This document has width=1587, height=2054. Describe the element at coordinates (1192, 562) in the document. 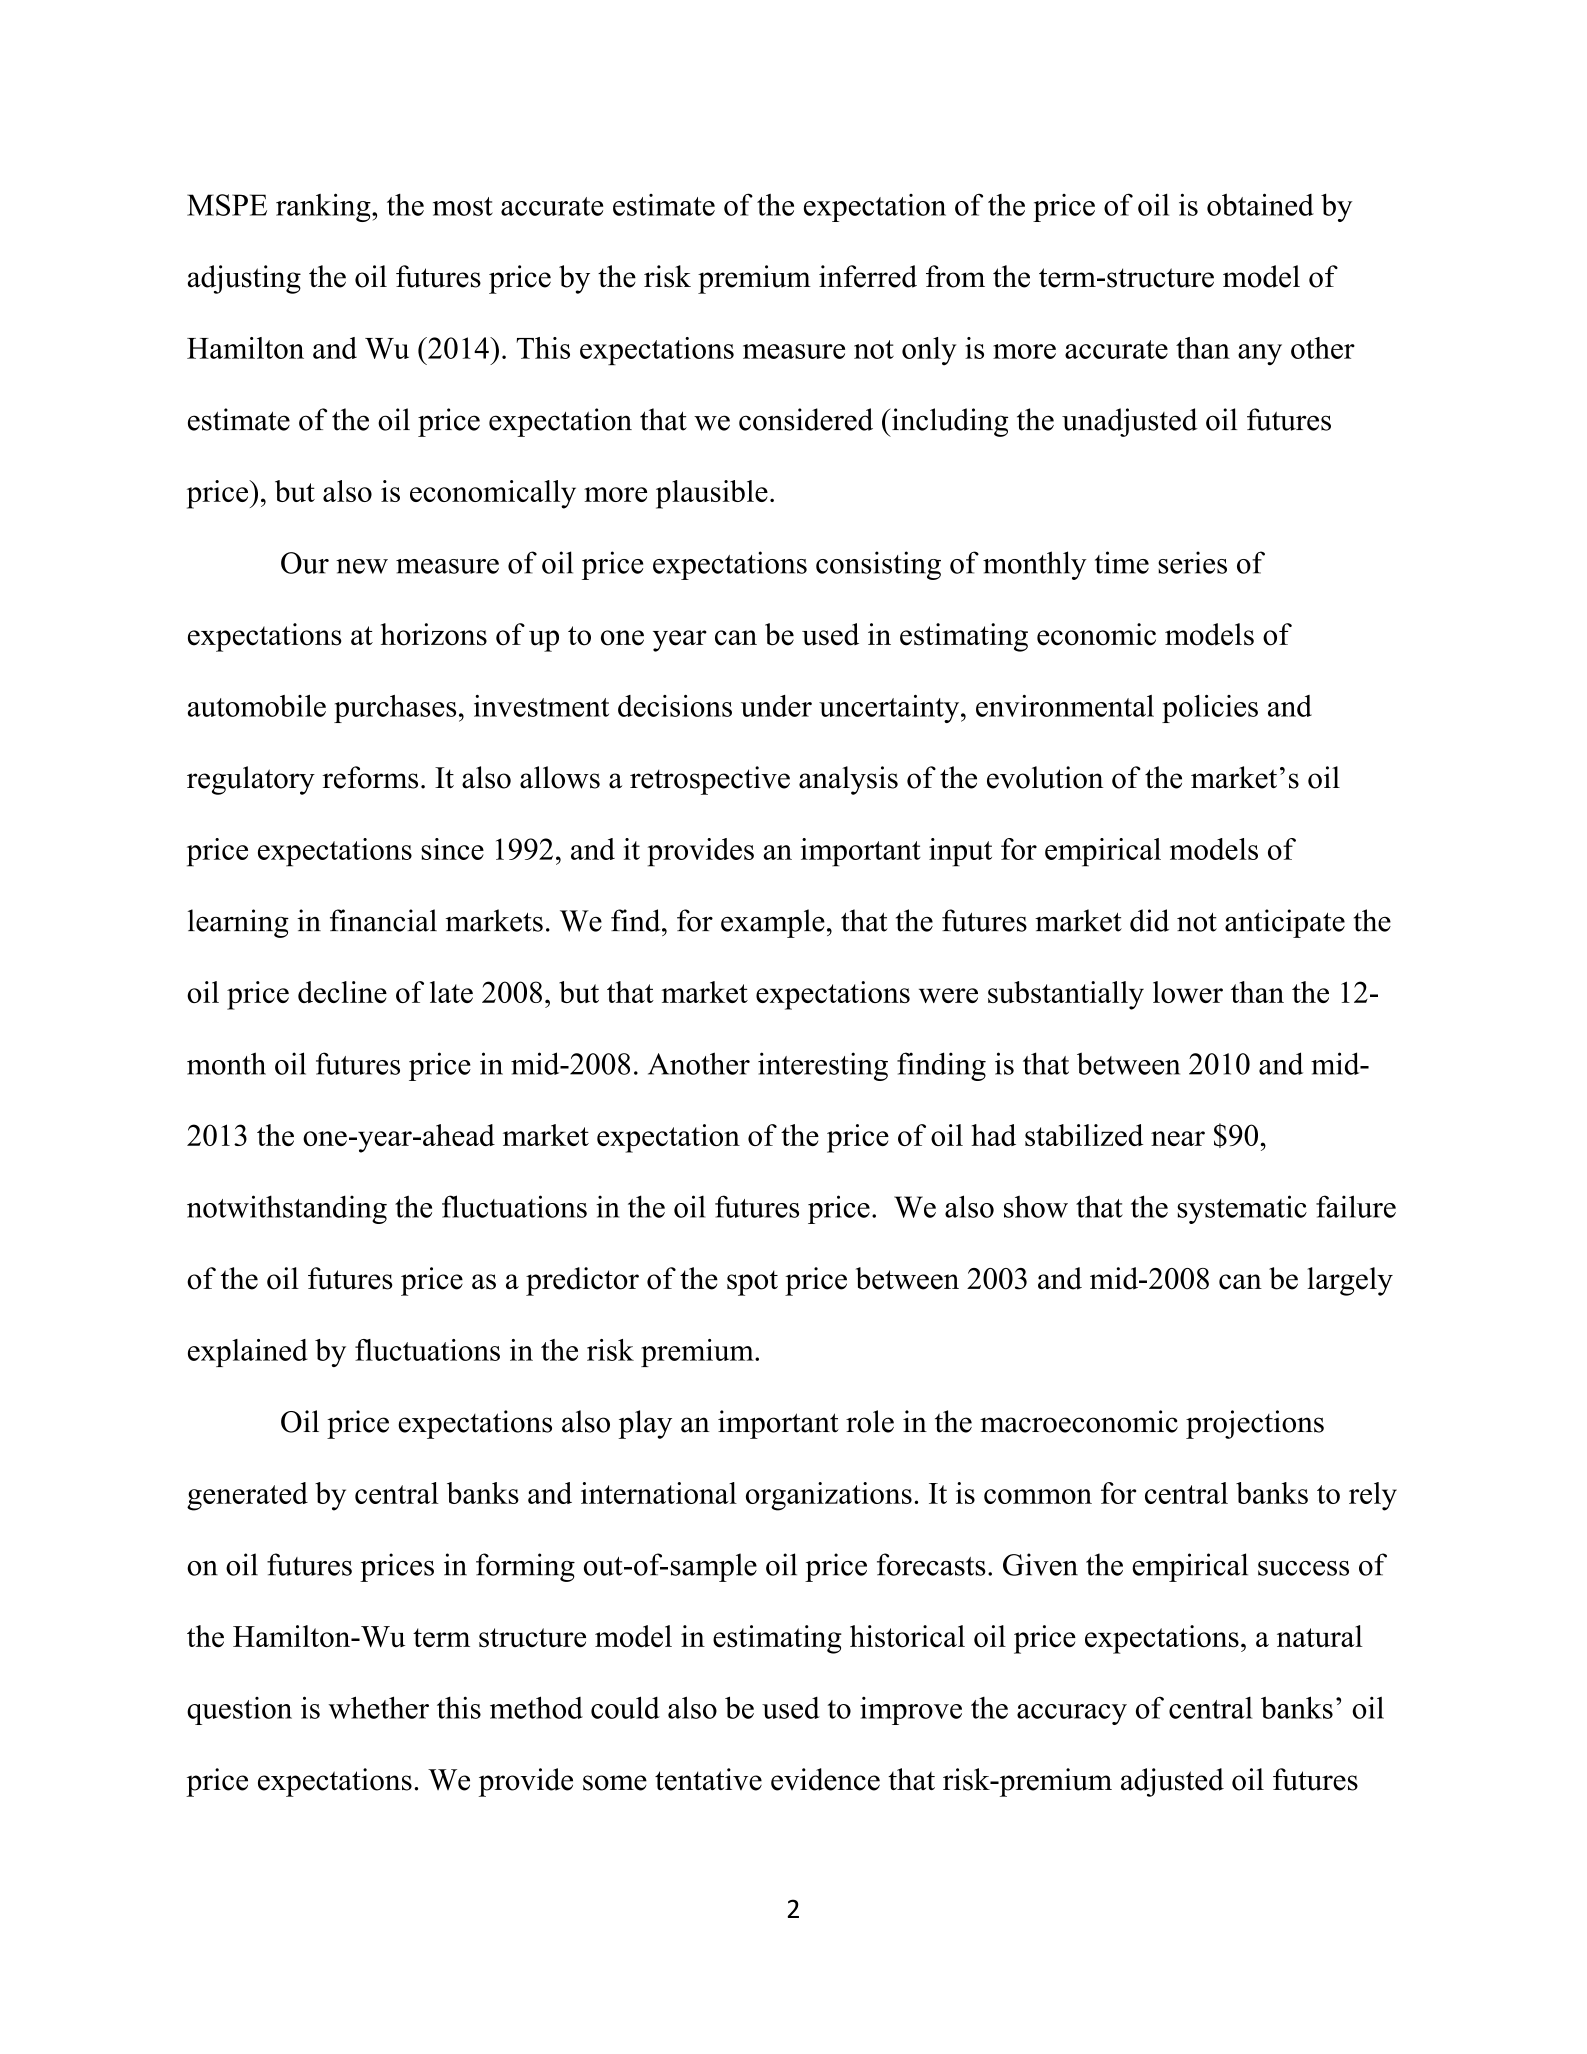

I see `series` at that location.
